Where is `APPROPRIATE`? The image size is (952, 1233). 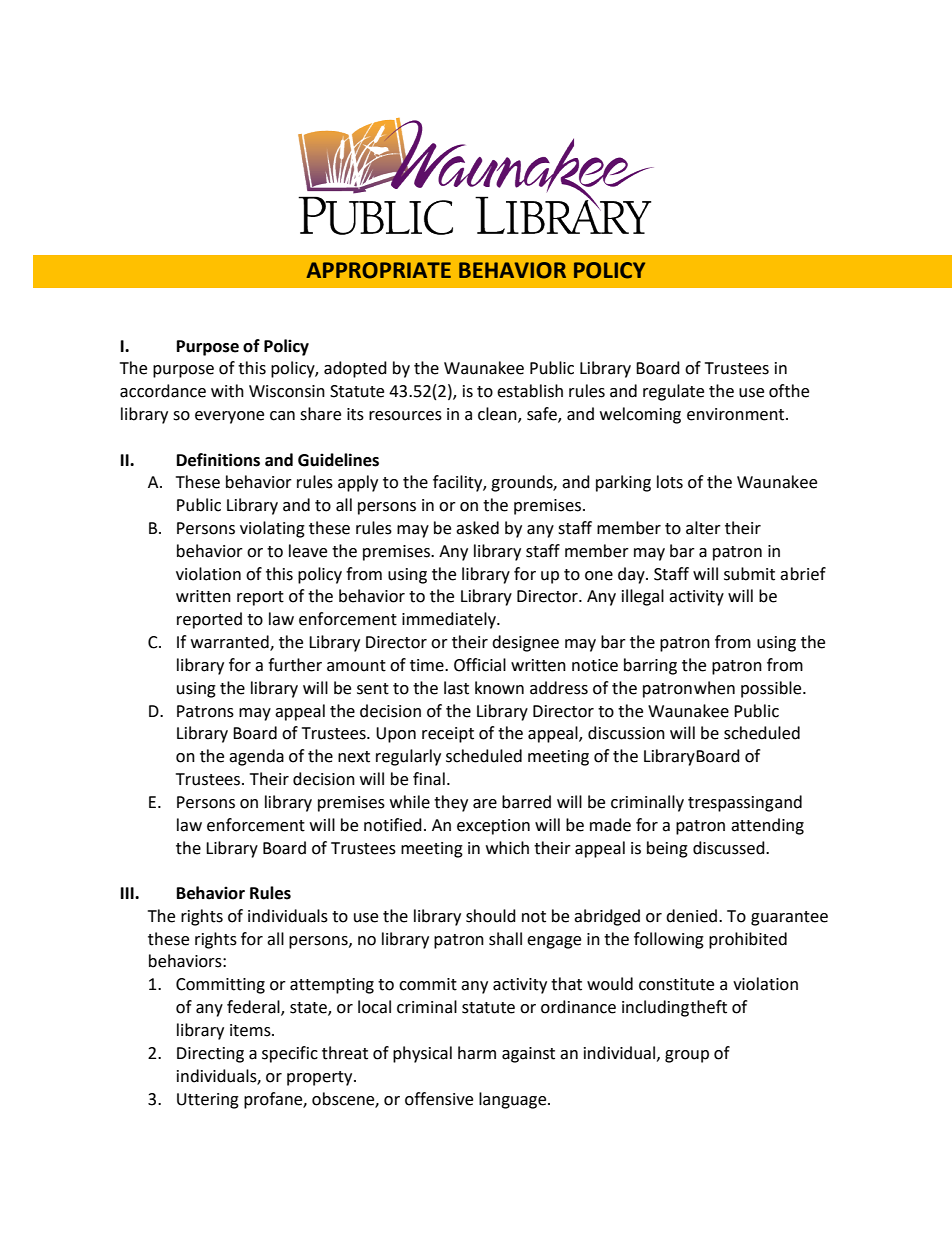
APPROPRIATE is located at coordinates (378, 270).
